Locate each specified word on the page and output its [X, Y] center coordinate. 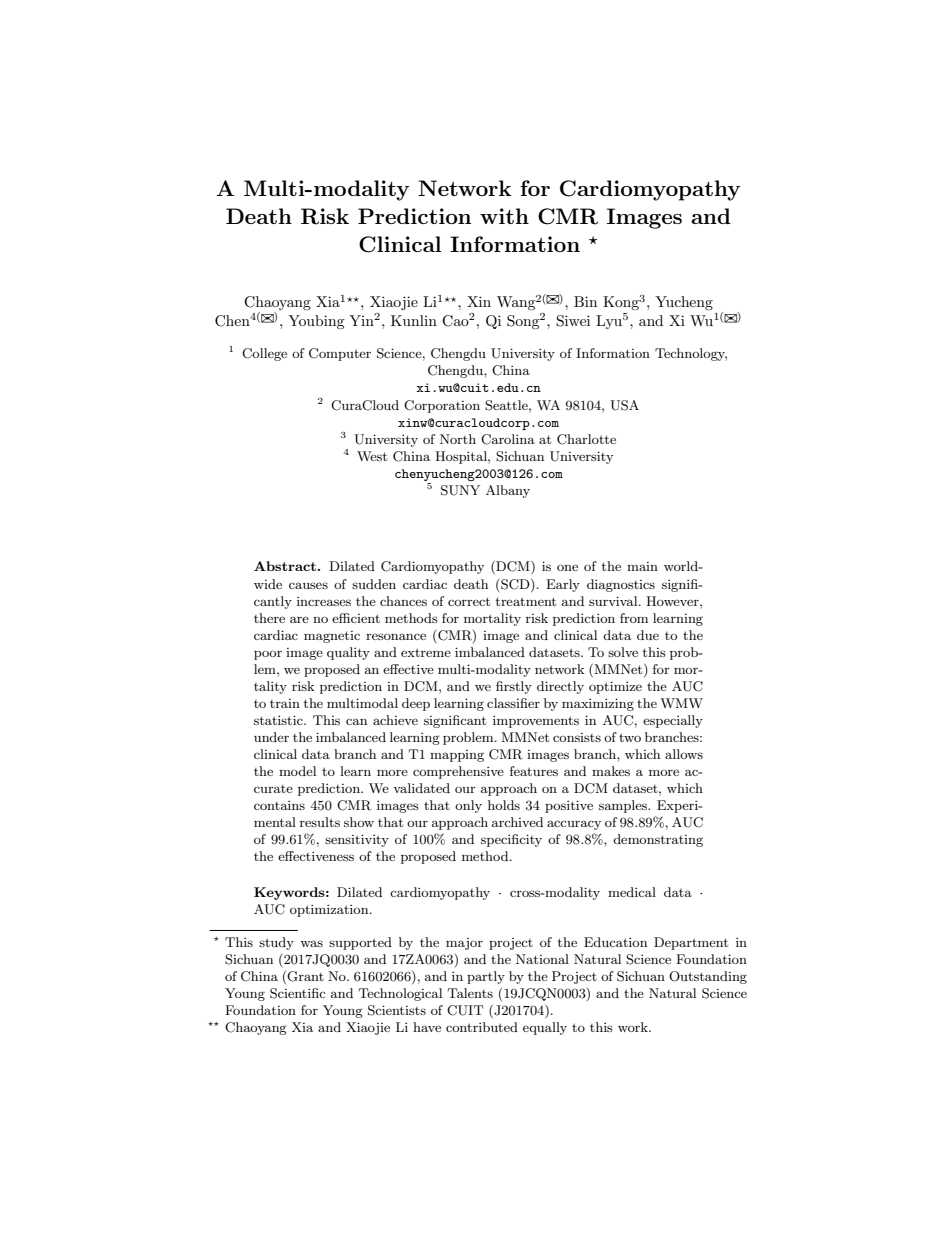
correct [469, 601]
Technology [691, 354]
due [648, 635]
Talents [470, 993]
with [504, 216]
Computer [340, 354]
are [299, 619]
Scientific [297, 993]
